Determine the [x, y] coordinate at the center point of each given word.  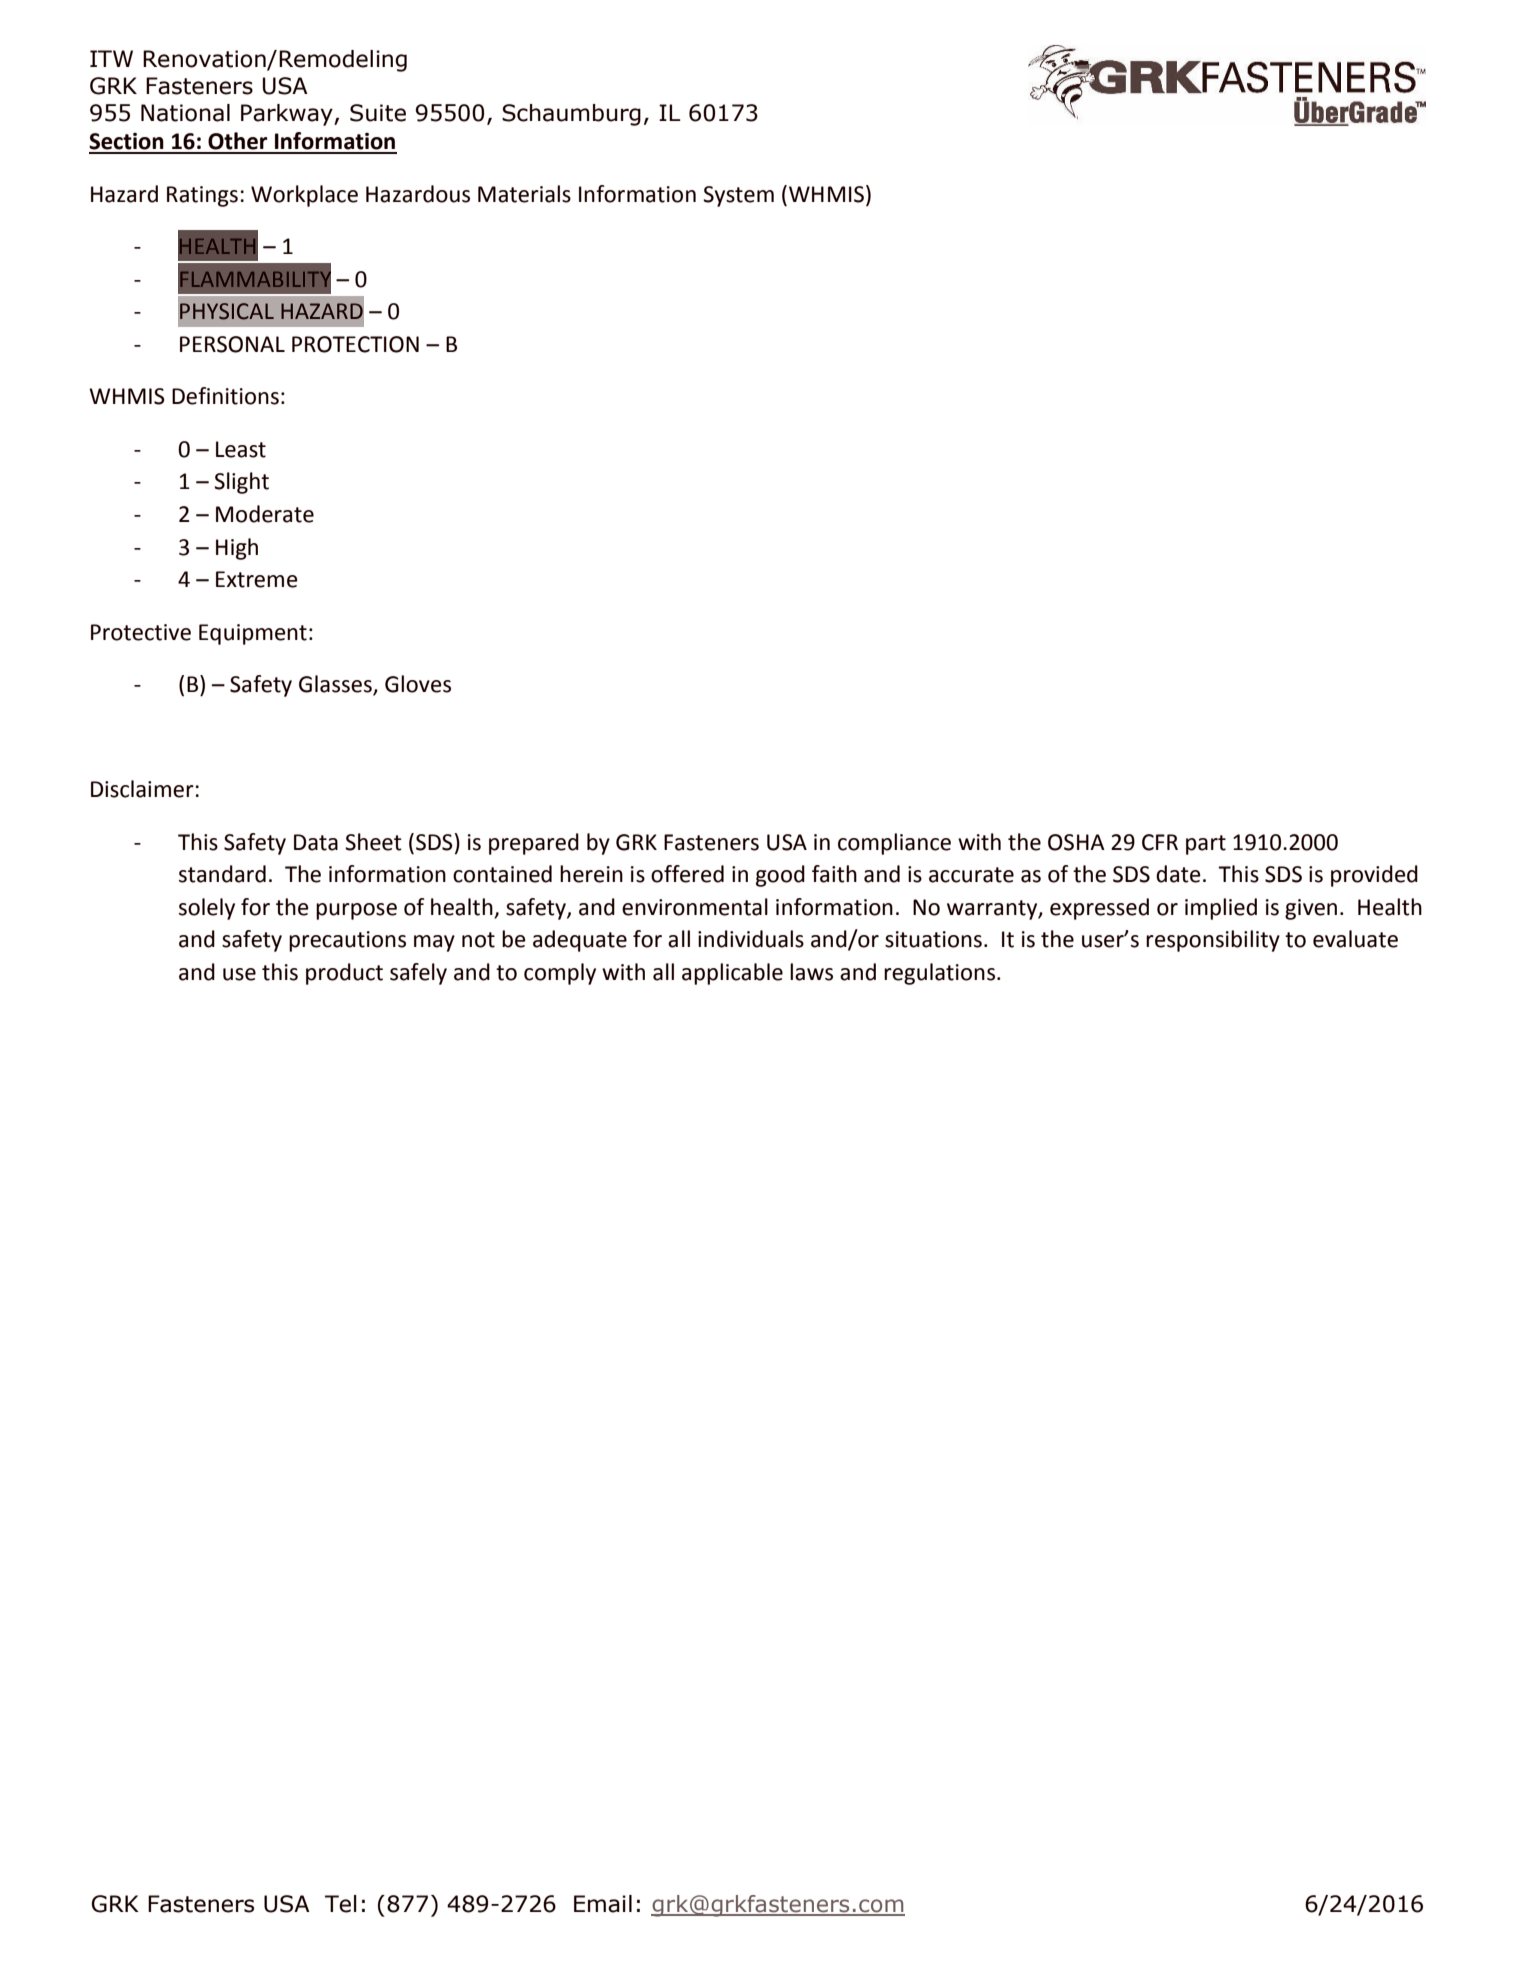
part [1206, 845]
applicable [732, 974]
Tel [341, 1904]
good [780, 876]
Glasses [336, 685]
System [738, 196]
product [344, 974]
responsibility [1213, 941]
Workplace [304, 196]
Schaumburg [571, 115]
